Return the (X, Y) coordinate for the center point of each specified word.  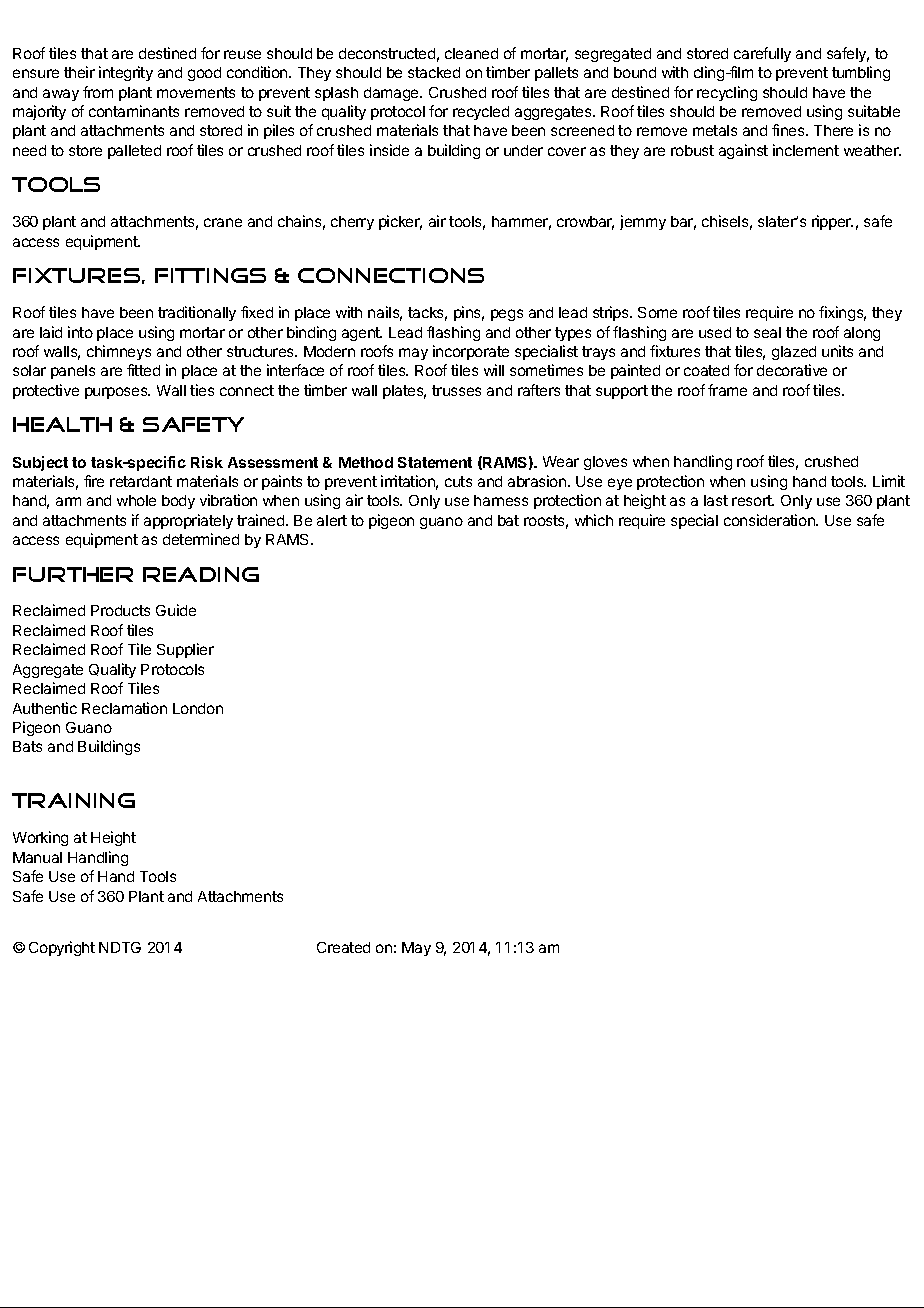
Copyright (62, 948)
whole (136, 500)
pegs (507, 315)
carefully (762, 54)
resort (753, 500)
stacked (434, 72)
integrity (126, 73)
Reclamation (124, 708)
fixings (842, 313)
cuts (458, 481)
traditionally (197, 313)
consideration (770, 520)
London (198, 708)
